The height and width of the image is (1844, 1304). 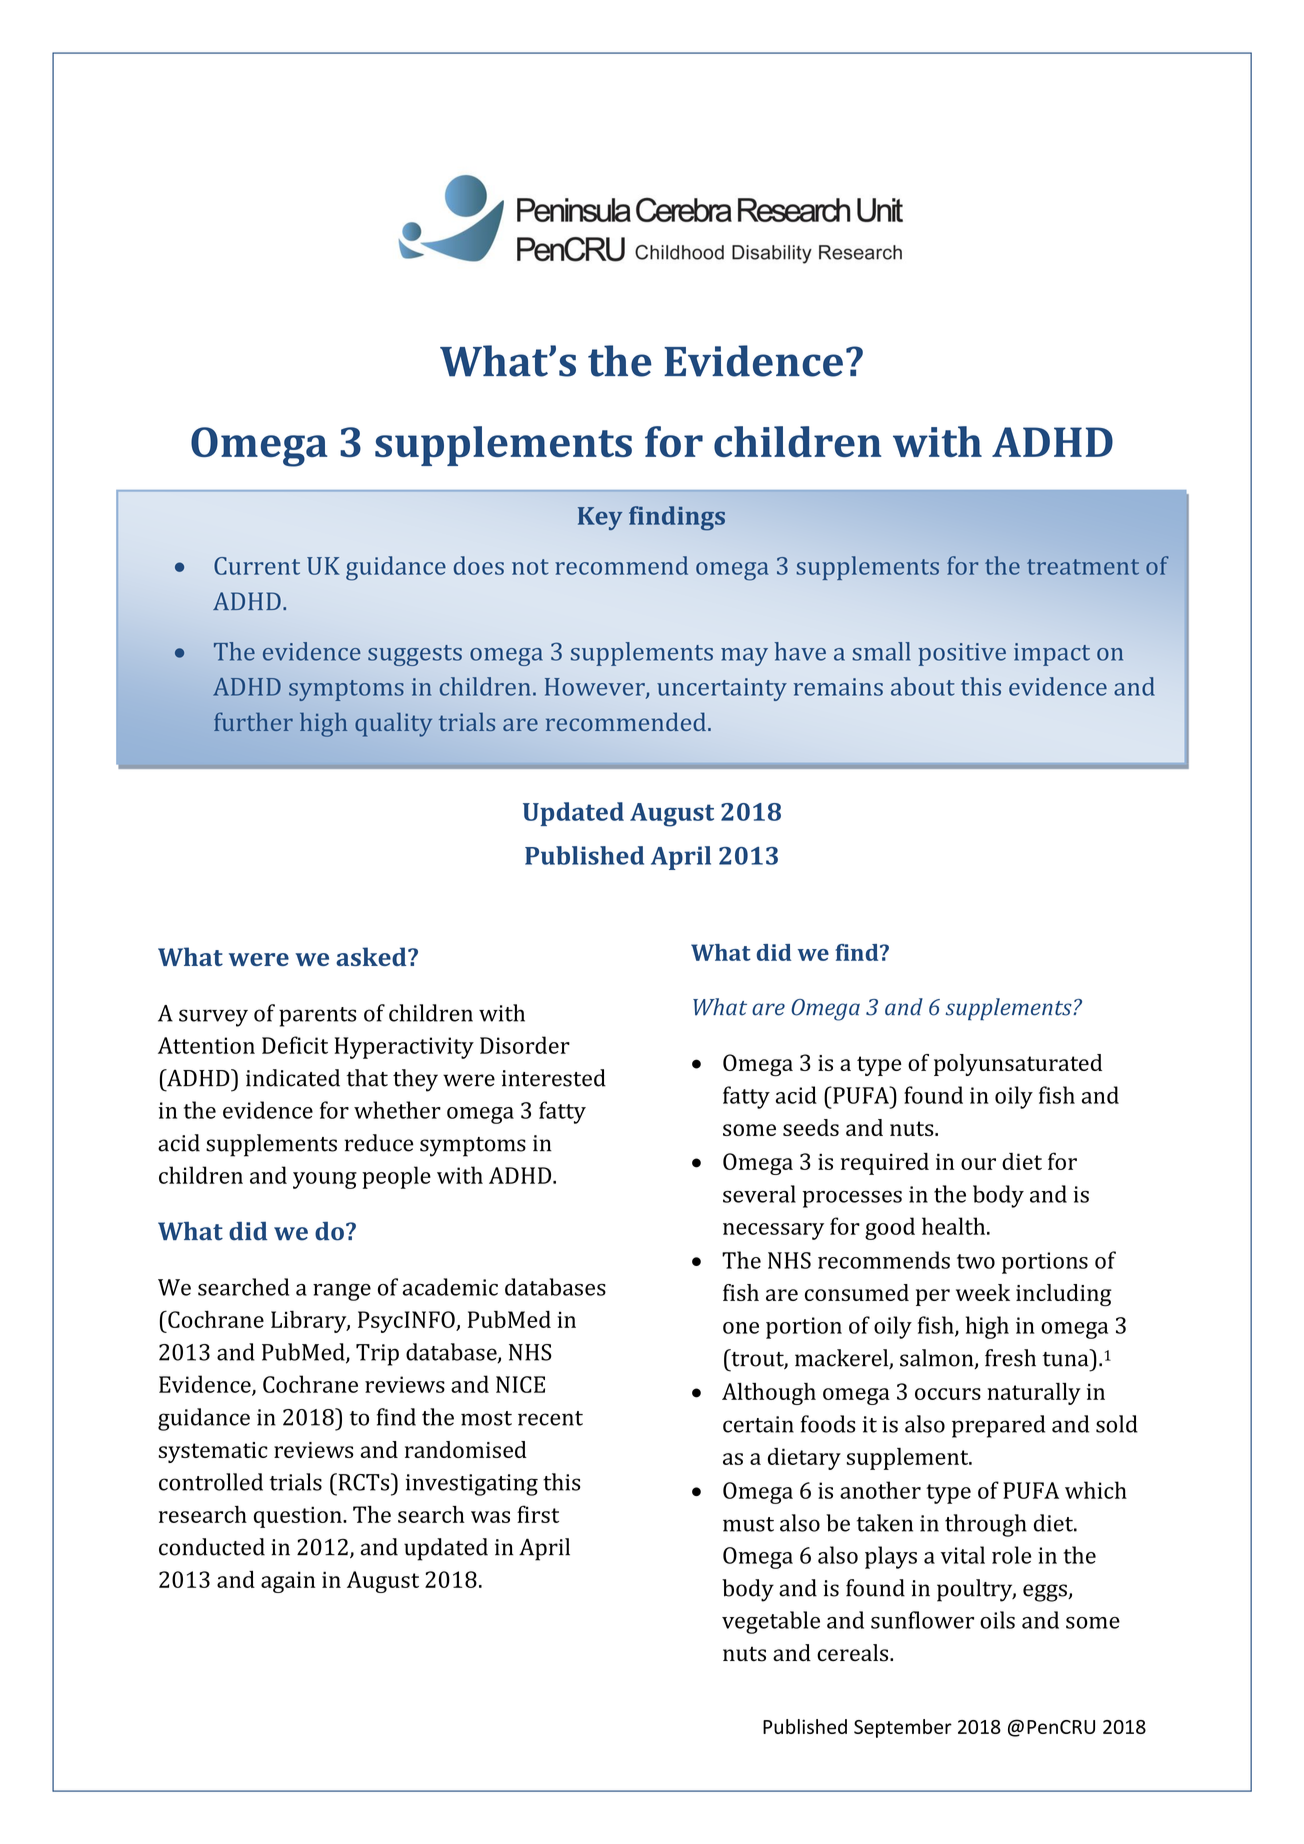 What do you see at coordinates (771, 1622) in the image?
I see `vegetable` at bounding box center [771, 1622].
